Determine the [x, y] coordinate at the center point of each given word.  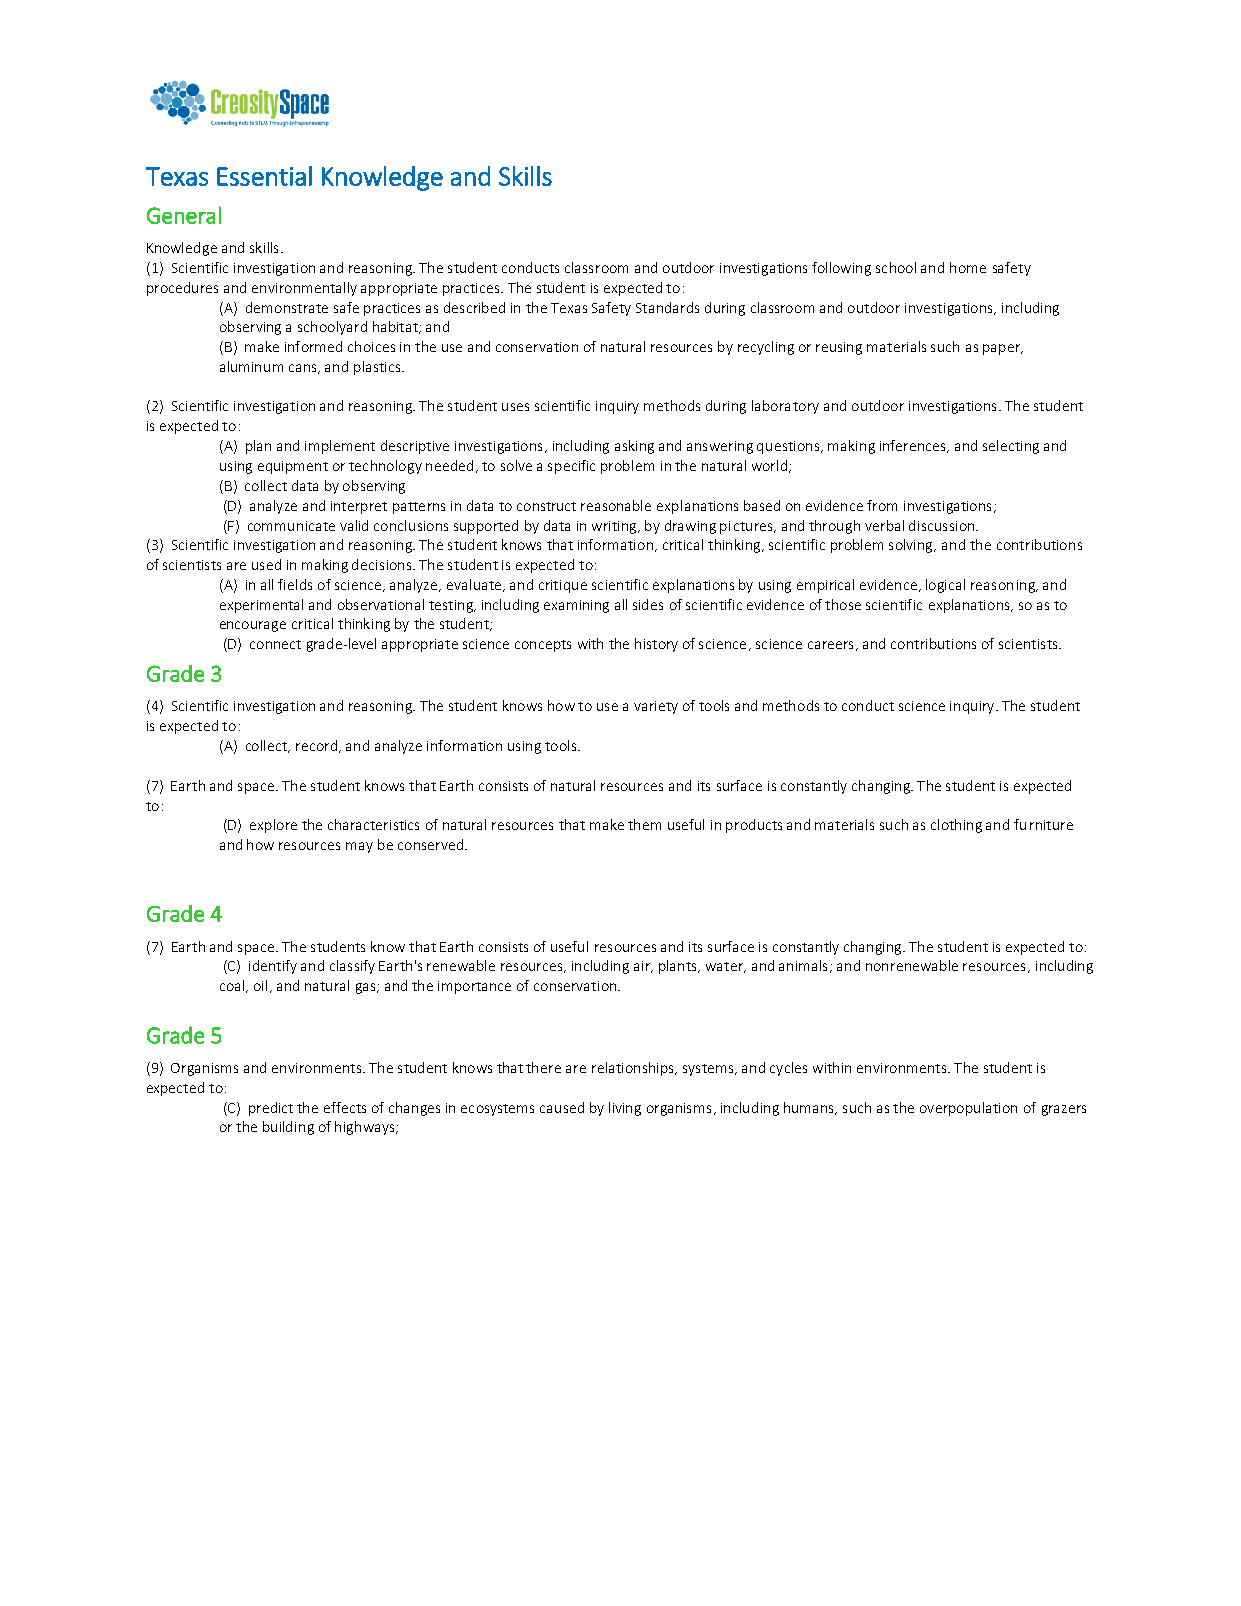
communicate [291, 526]
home [968, 267]
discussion [943, 525]
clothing [956, 826]
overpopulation [968, 1109]
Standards [667, 307]
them [644, 824]
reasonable [616, 505]
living [625, 1109]
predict [271, 1109]
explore [273, 826]
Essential [264, 176]
